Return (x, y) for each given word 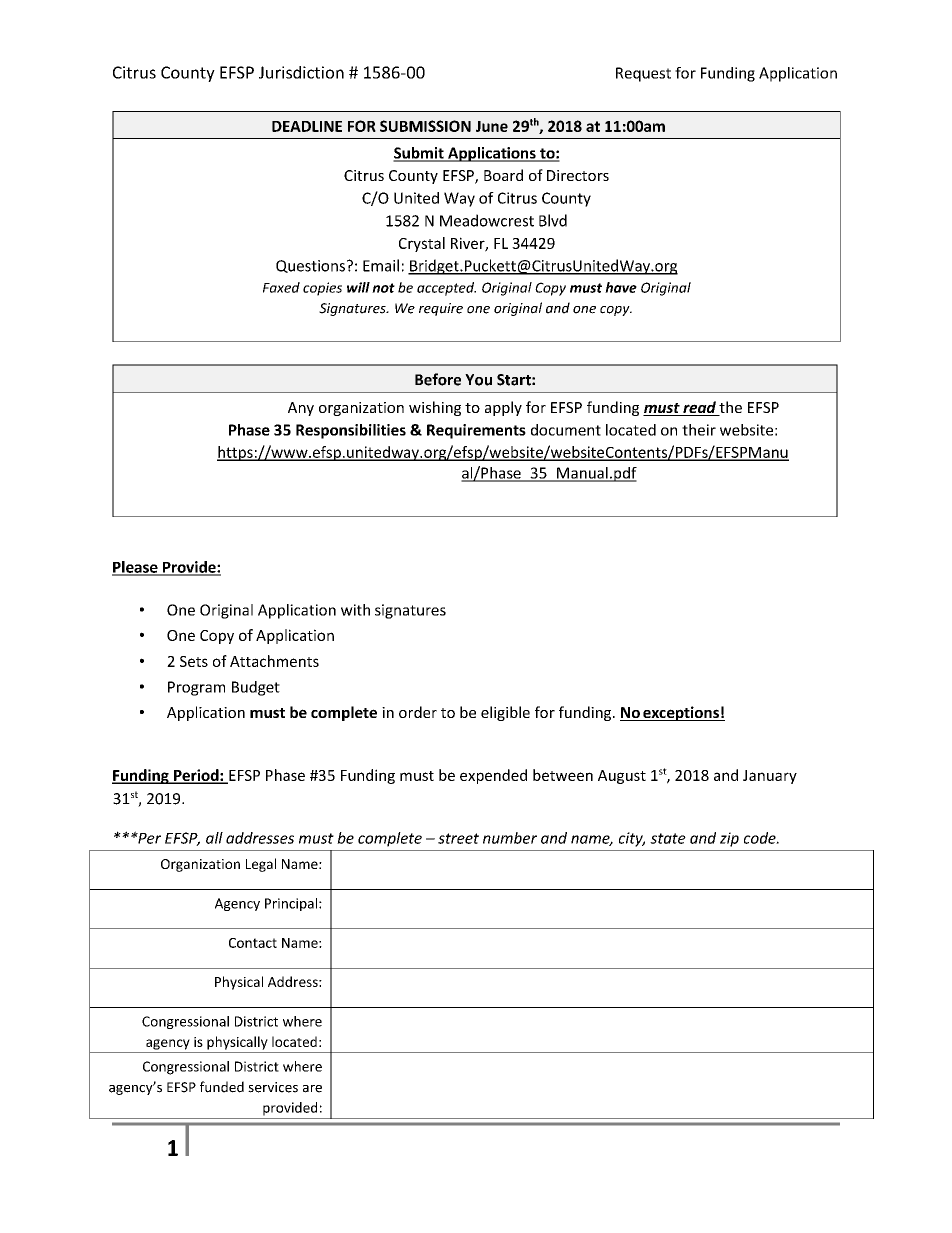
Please (136, 568)
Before (438, 379)
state (668, 838)
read (699, 408)
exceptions (681, 713)
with (355, 610)
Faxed (281, 287)
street (458, 838)
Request (643, 74)
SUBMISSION (425, 126)
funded (222, 1087)
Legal (261, 865)
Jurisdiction (301, 72)
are (312, 1089)
